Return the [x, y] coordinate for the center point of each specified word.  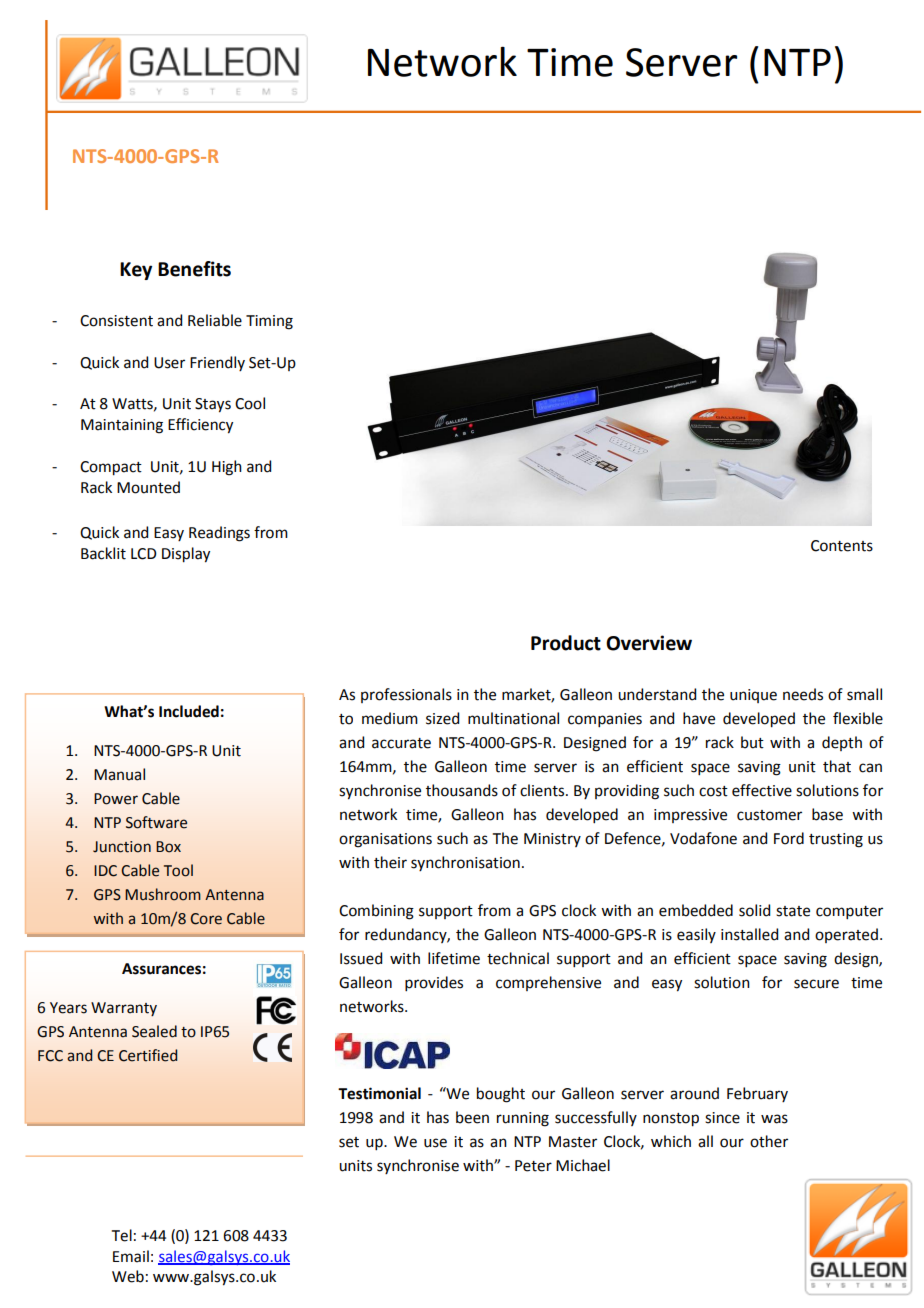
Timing [269, 322]
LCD [144, 554]
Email [131, 1256]
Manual [119, 774]
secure [816, 984]
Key [136, 271]
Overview [649, 643]
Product [566, 643]
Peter [533, 1166]
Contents [842, 546]
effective [762, 790]
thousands [462, 790]
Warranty [124, 1009]
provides [434, 983]
